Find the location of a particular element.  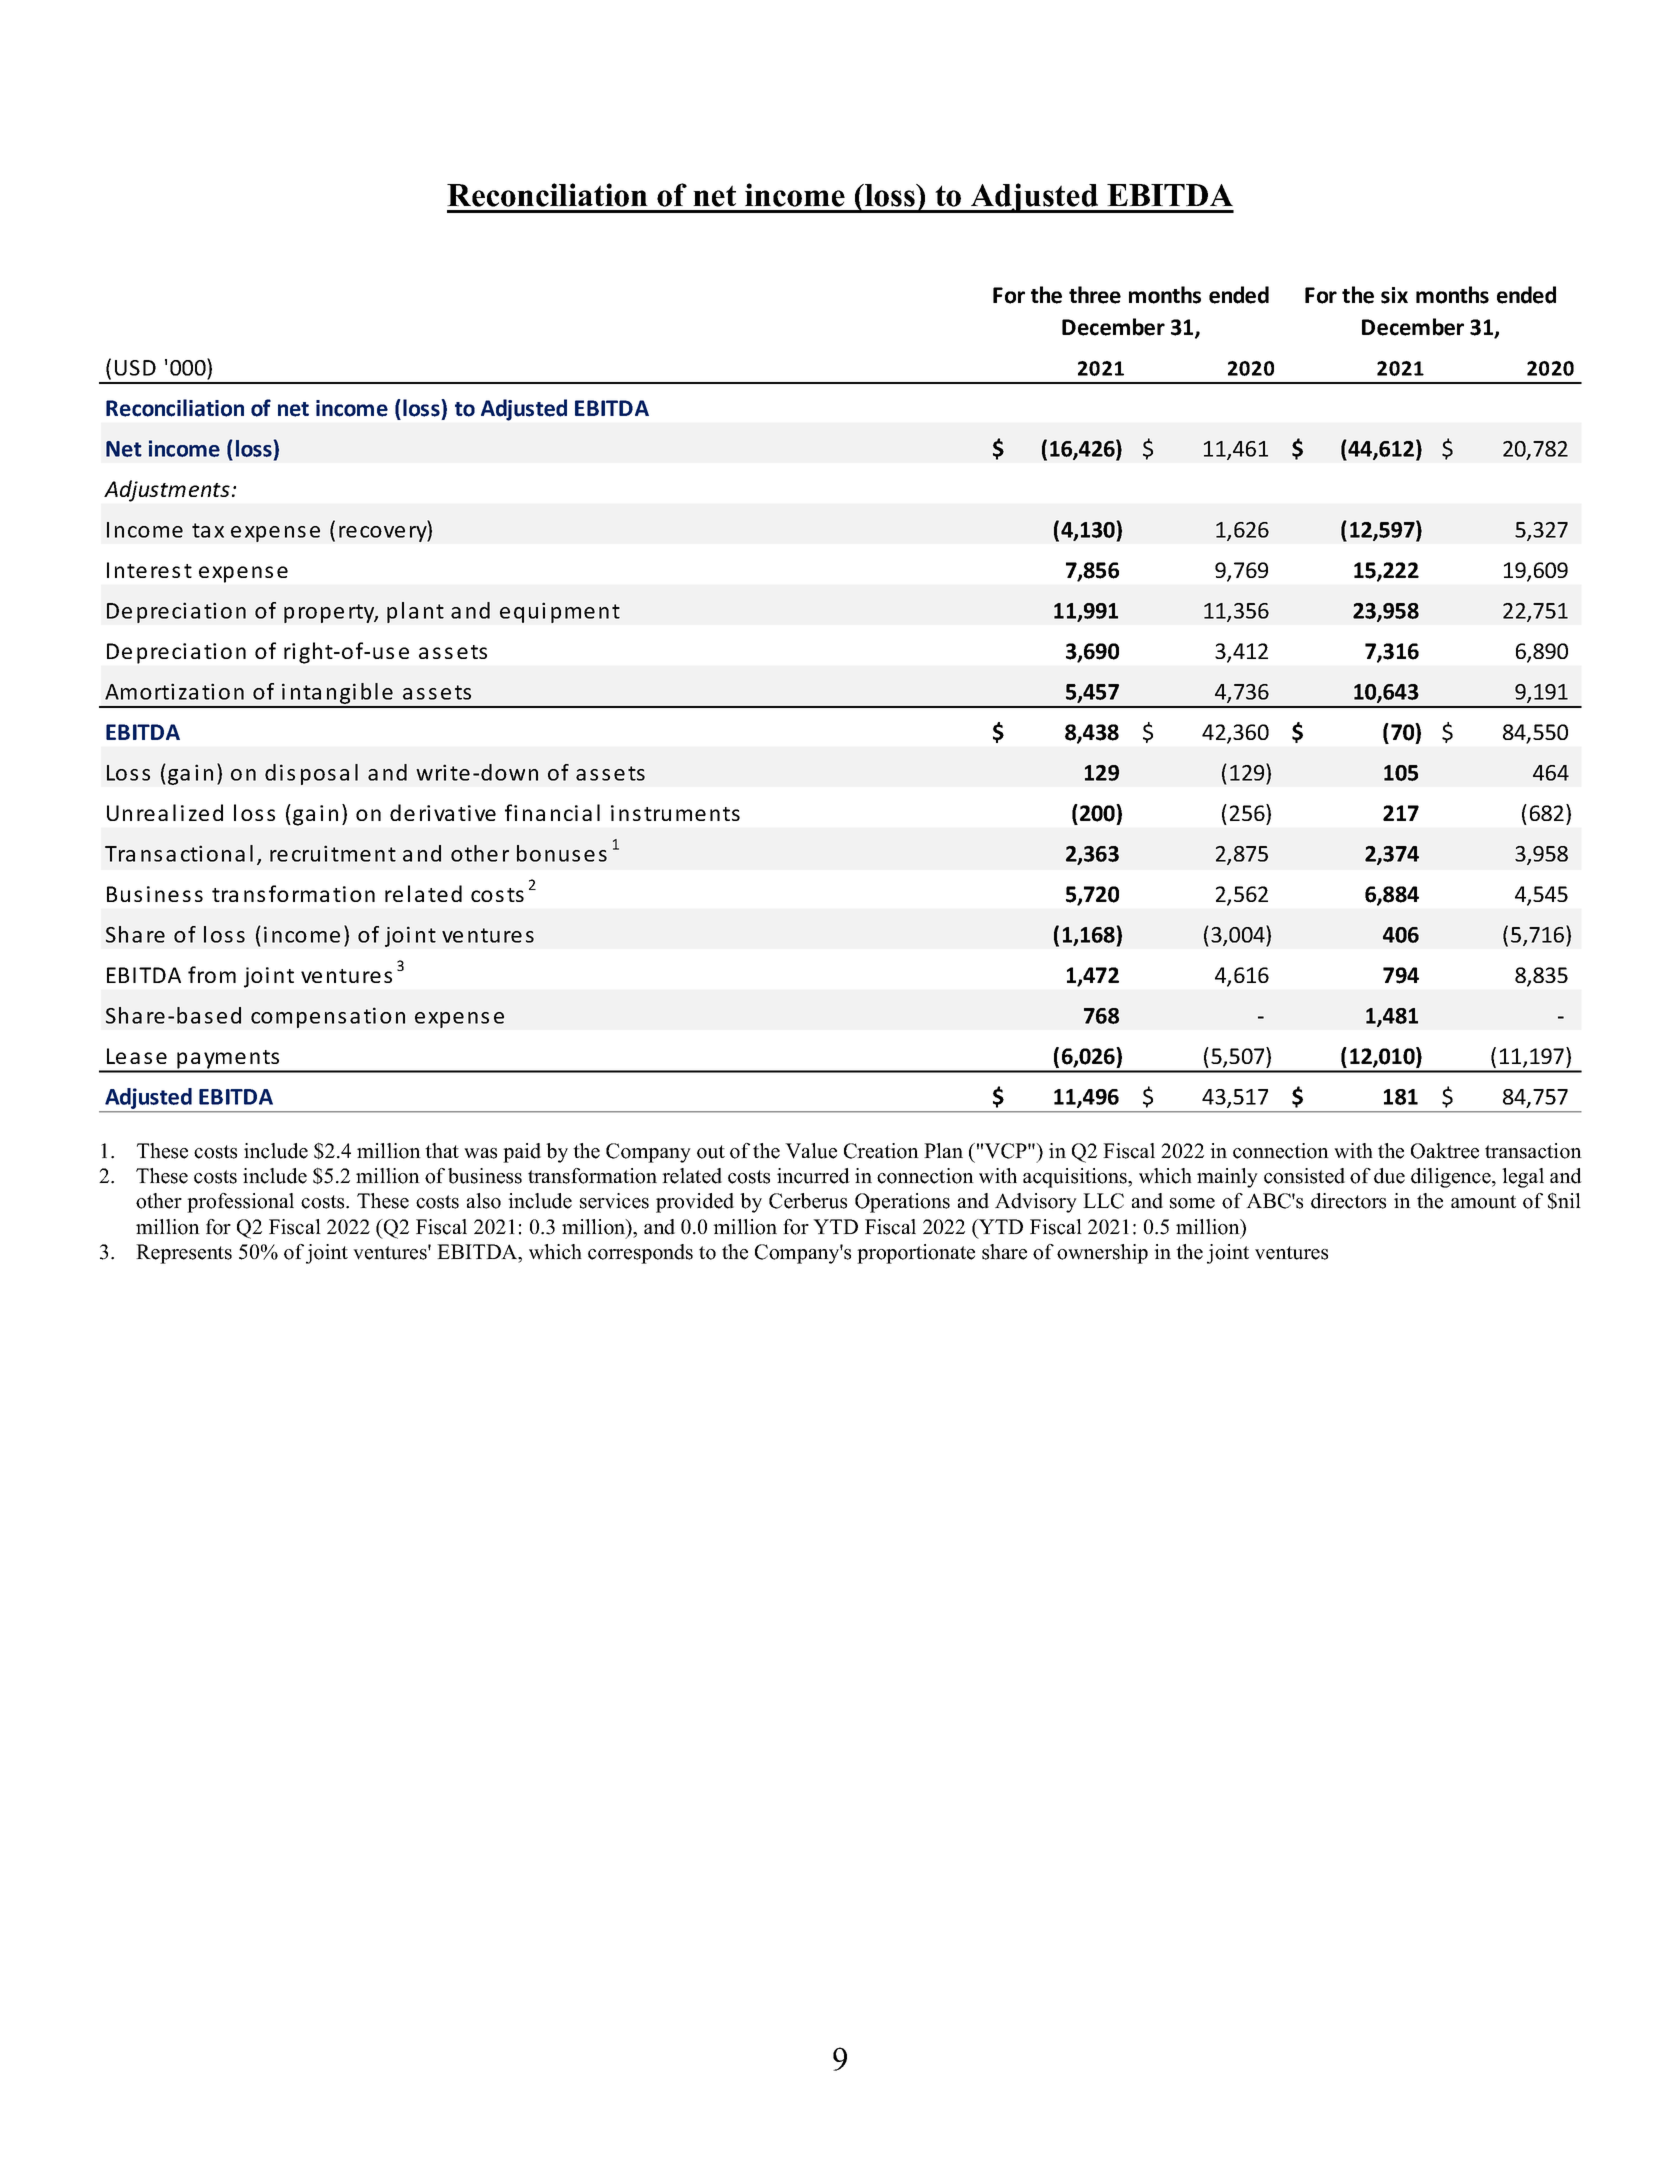

six is located at coordinates (1394, 295).
